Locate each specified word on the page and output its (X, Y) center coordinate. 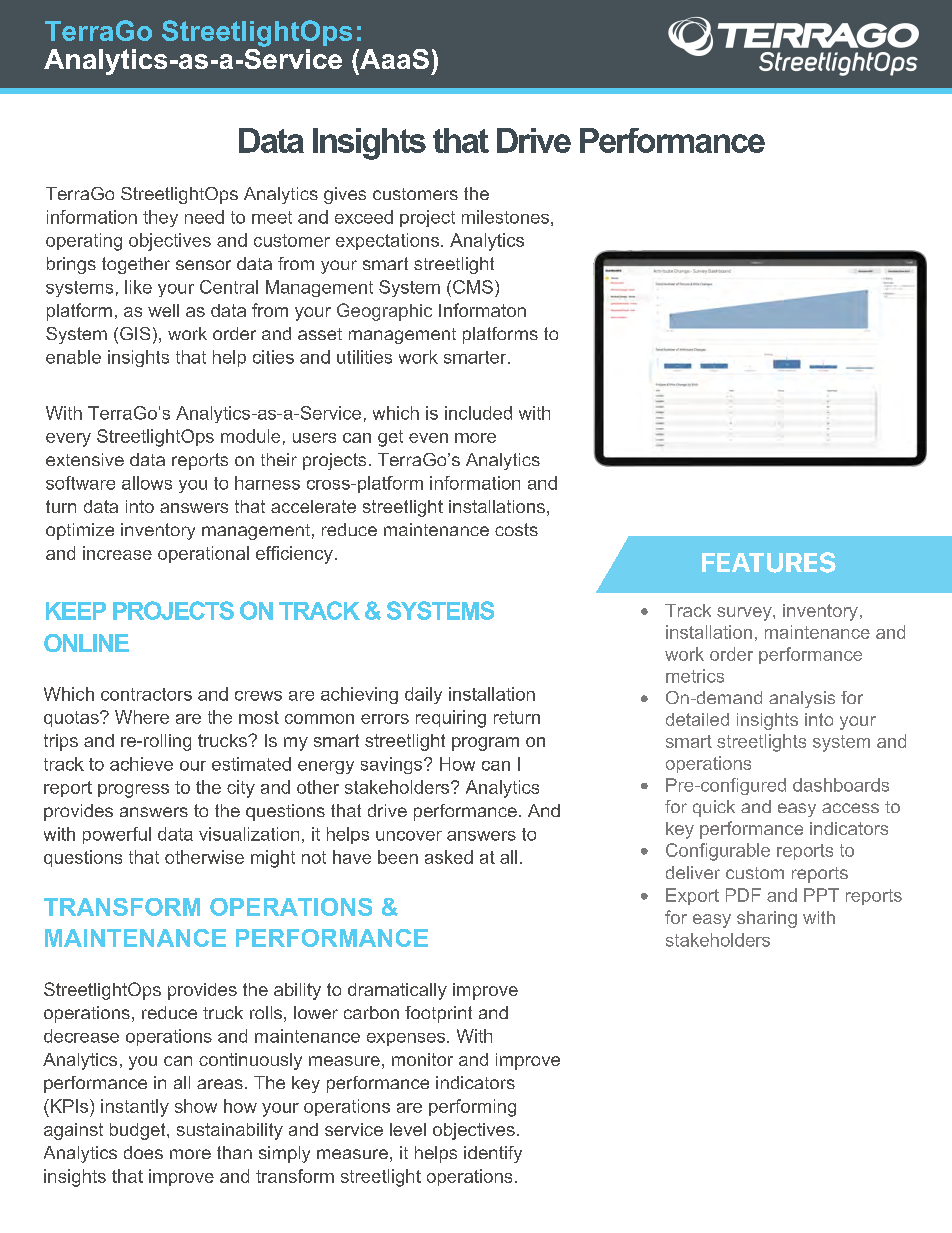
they (160, 218)
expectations (389, 241)
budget (139, 1131)
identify (493, 1154)
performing (472, 1108)
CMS (473, 287)
